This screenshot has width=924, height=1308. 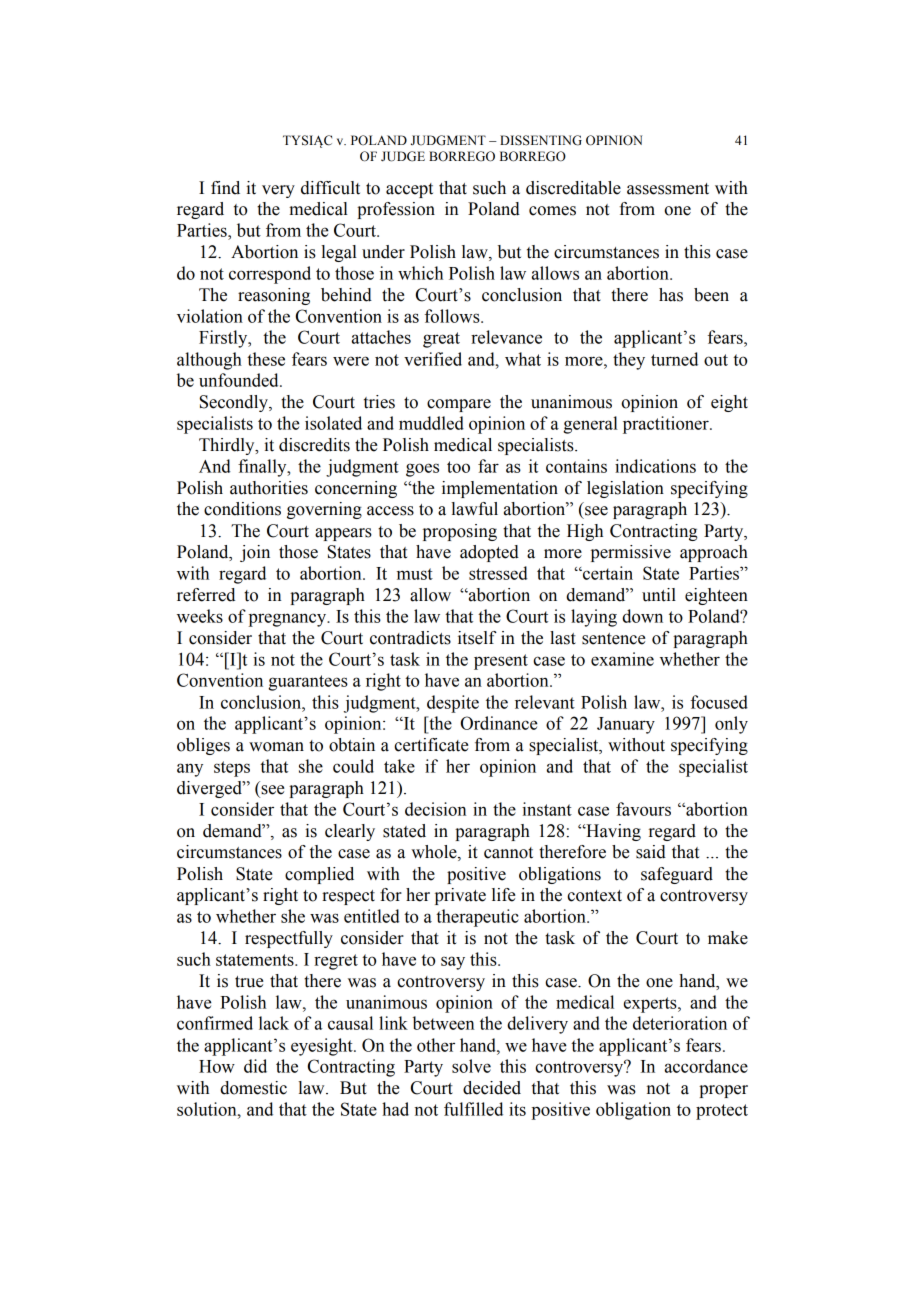 What do you see at coordinates (409, 190) in the screenshot?
I see `accept` at bounding box center [409, 190].
